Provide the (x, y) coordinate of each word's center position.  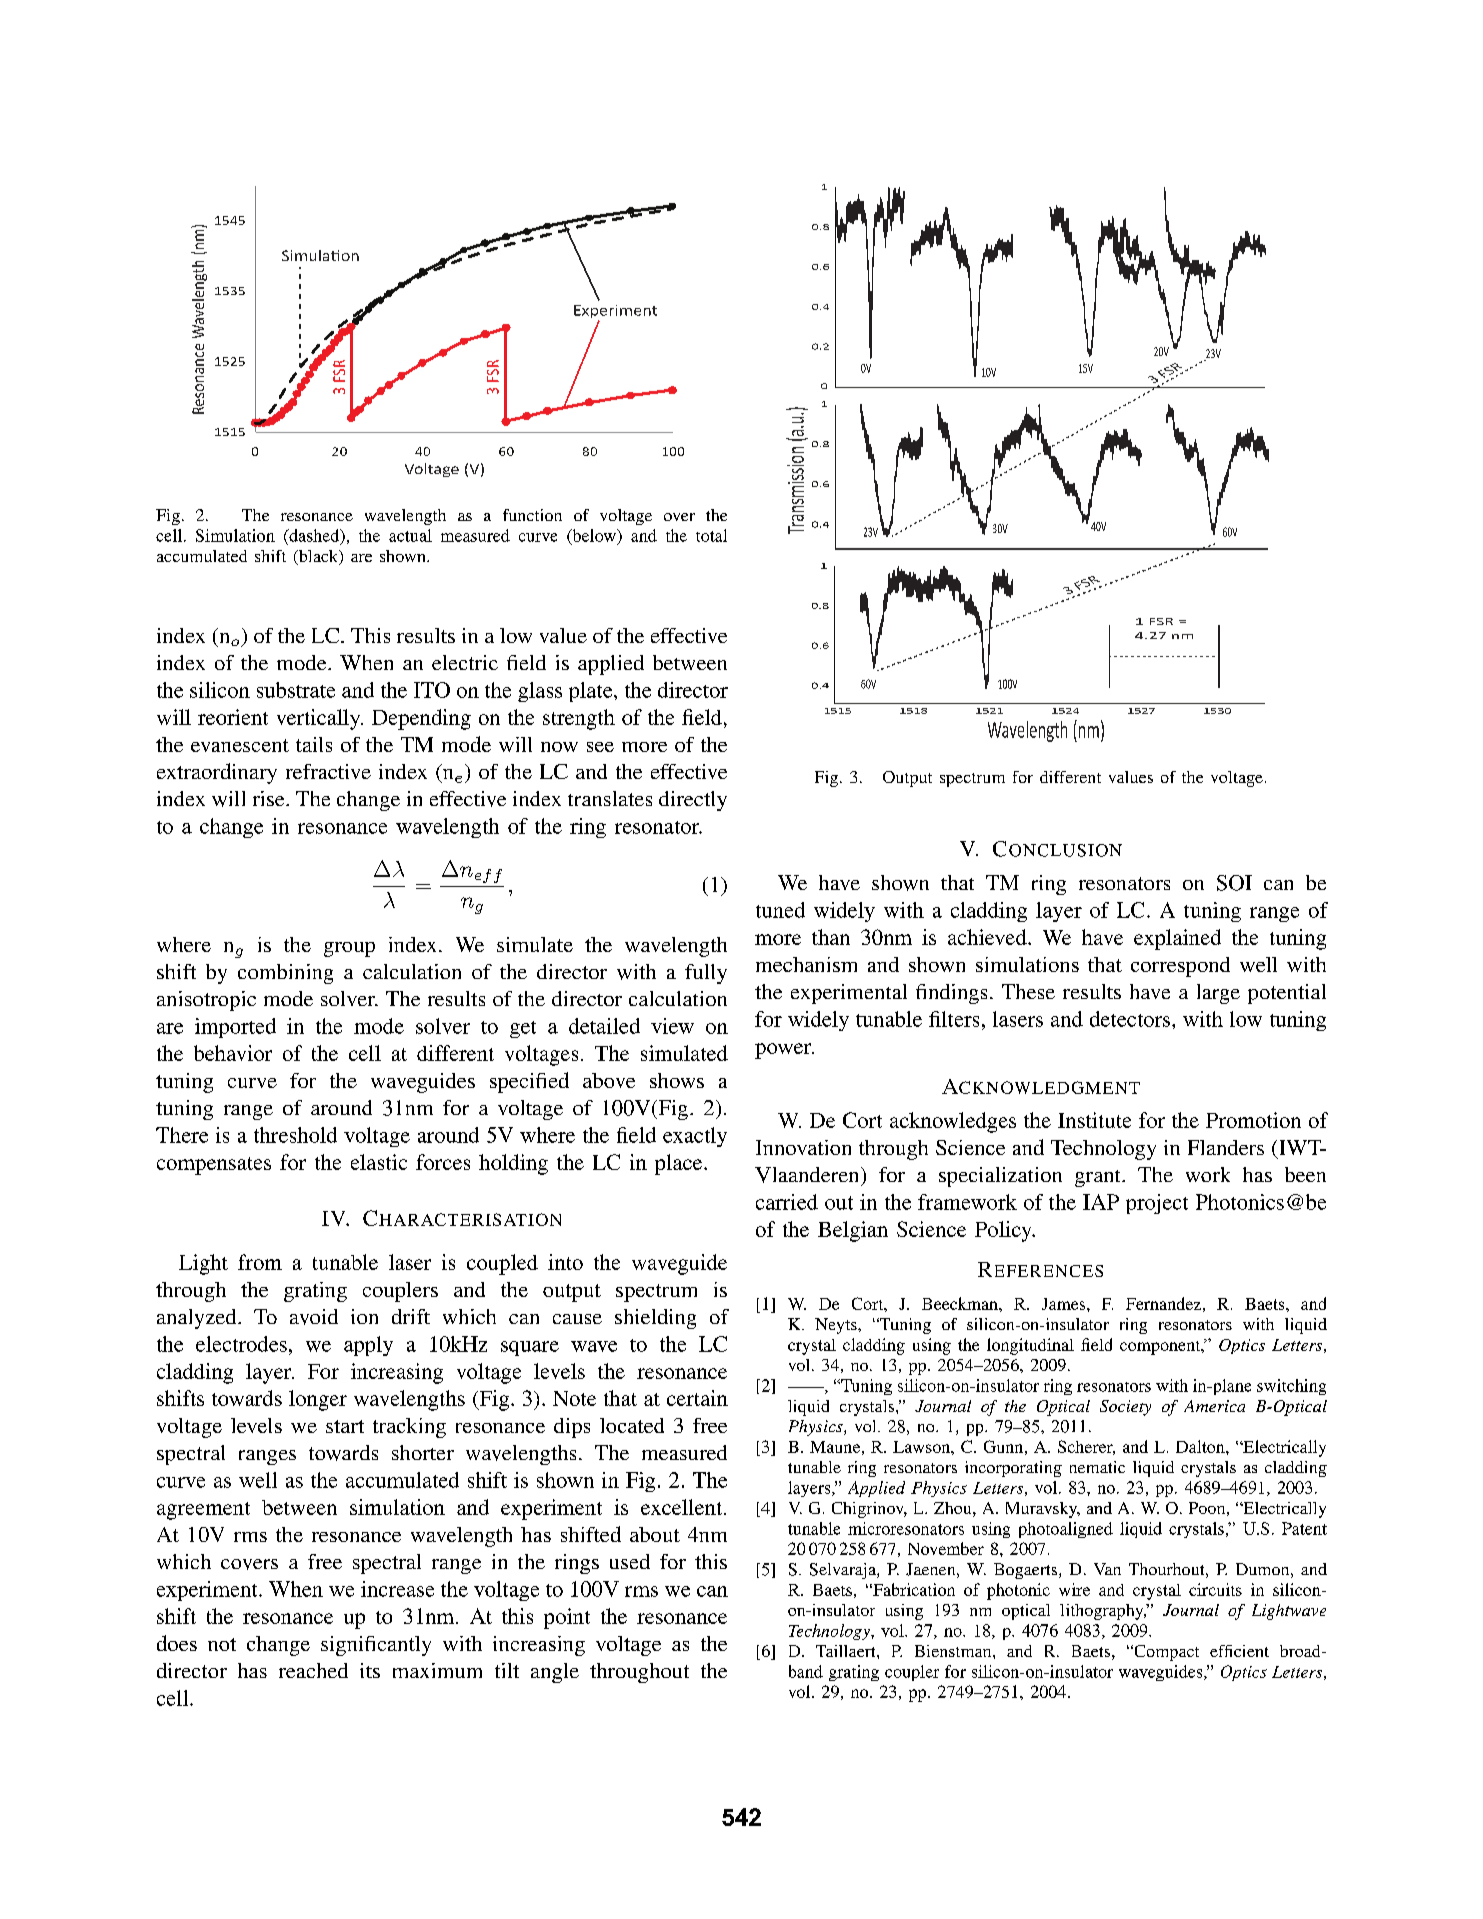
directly (693, 801)
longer (318, 1400)
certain (697, 1398)
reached (313, 1670)
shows (677, 1080)
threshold (295, 1135)
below (594, 536)
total (711, 535)
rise (270, 798)
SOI (1234, 883)
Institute (1094, 1120)
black (318, 557)
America (1214, 1406)
